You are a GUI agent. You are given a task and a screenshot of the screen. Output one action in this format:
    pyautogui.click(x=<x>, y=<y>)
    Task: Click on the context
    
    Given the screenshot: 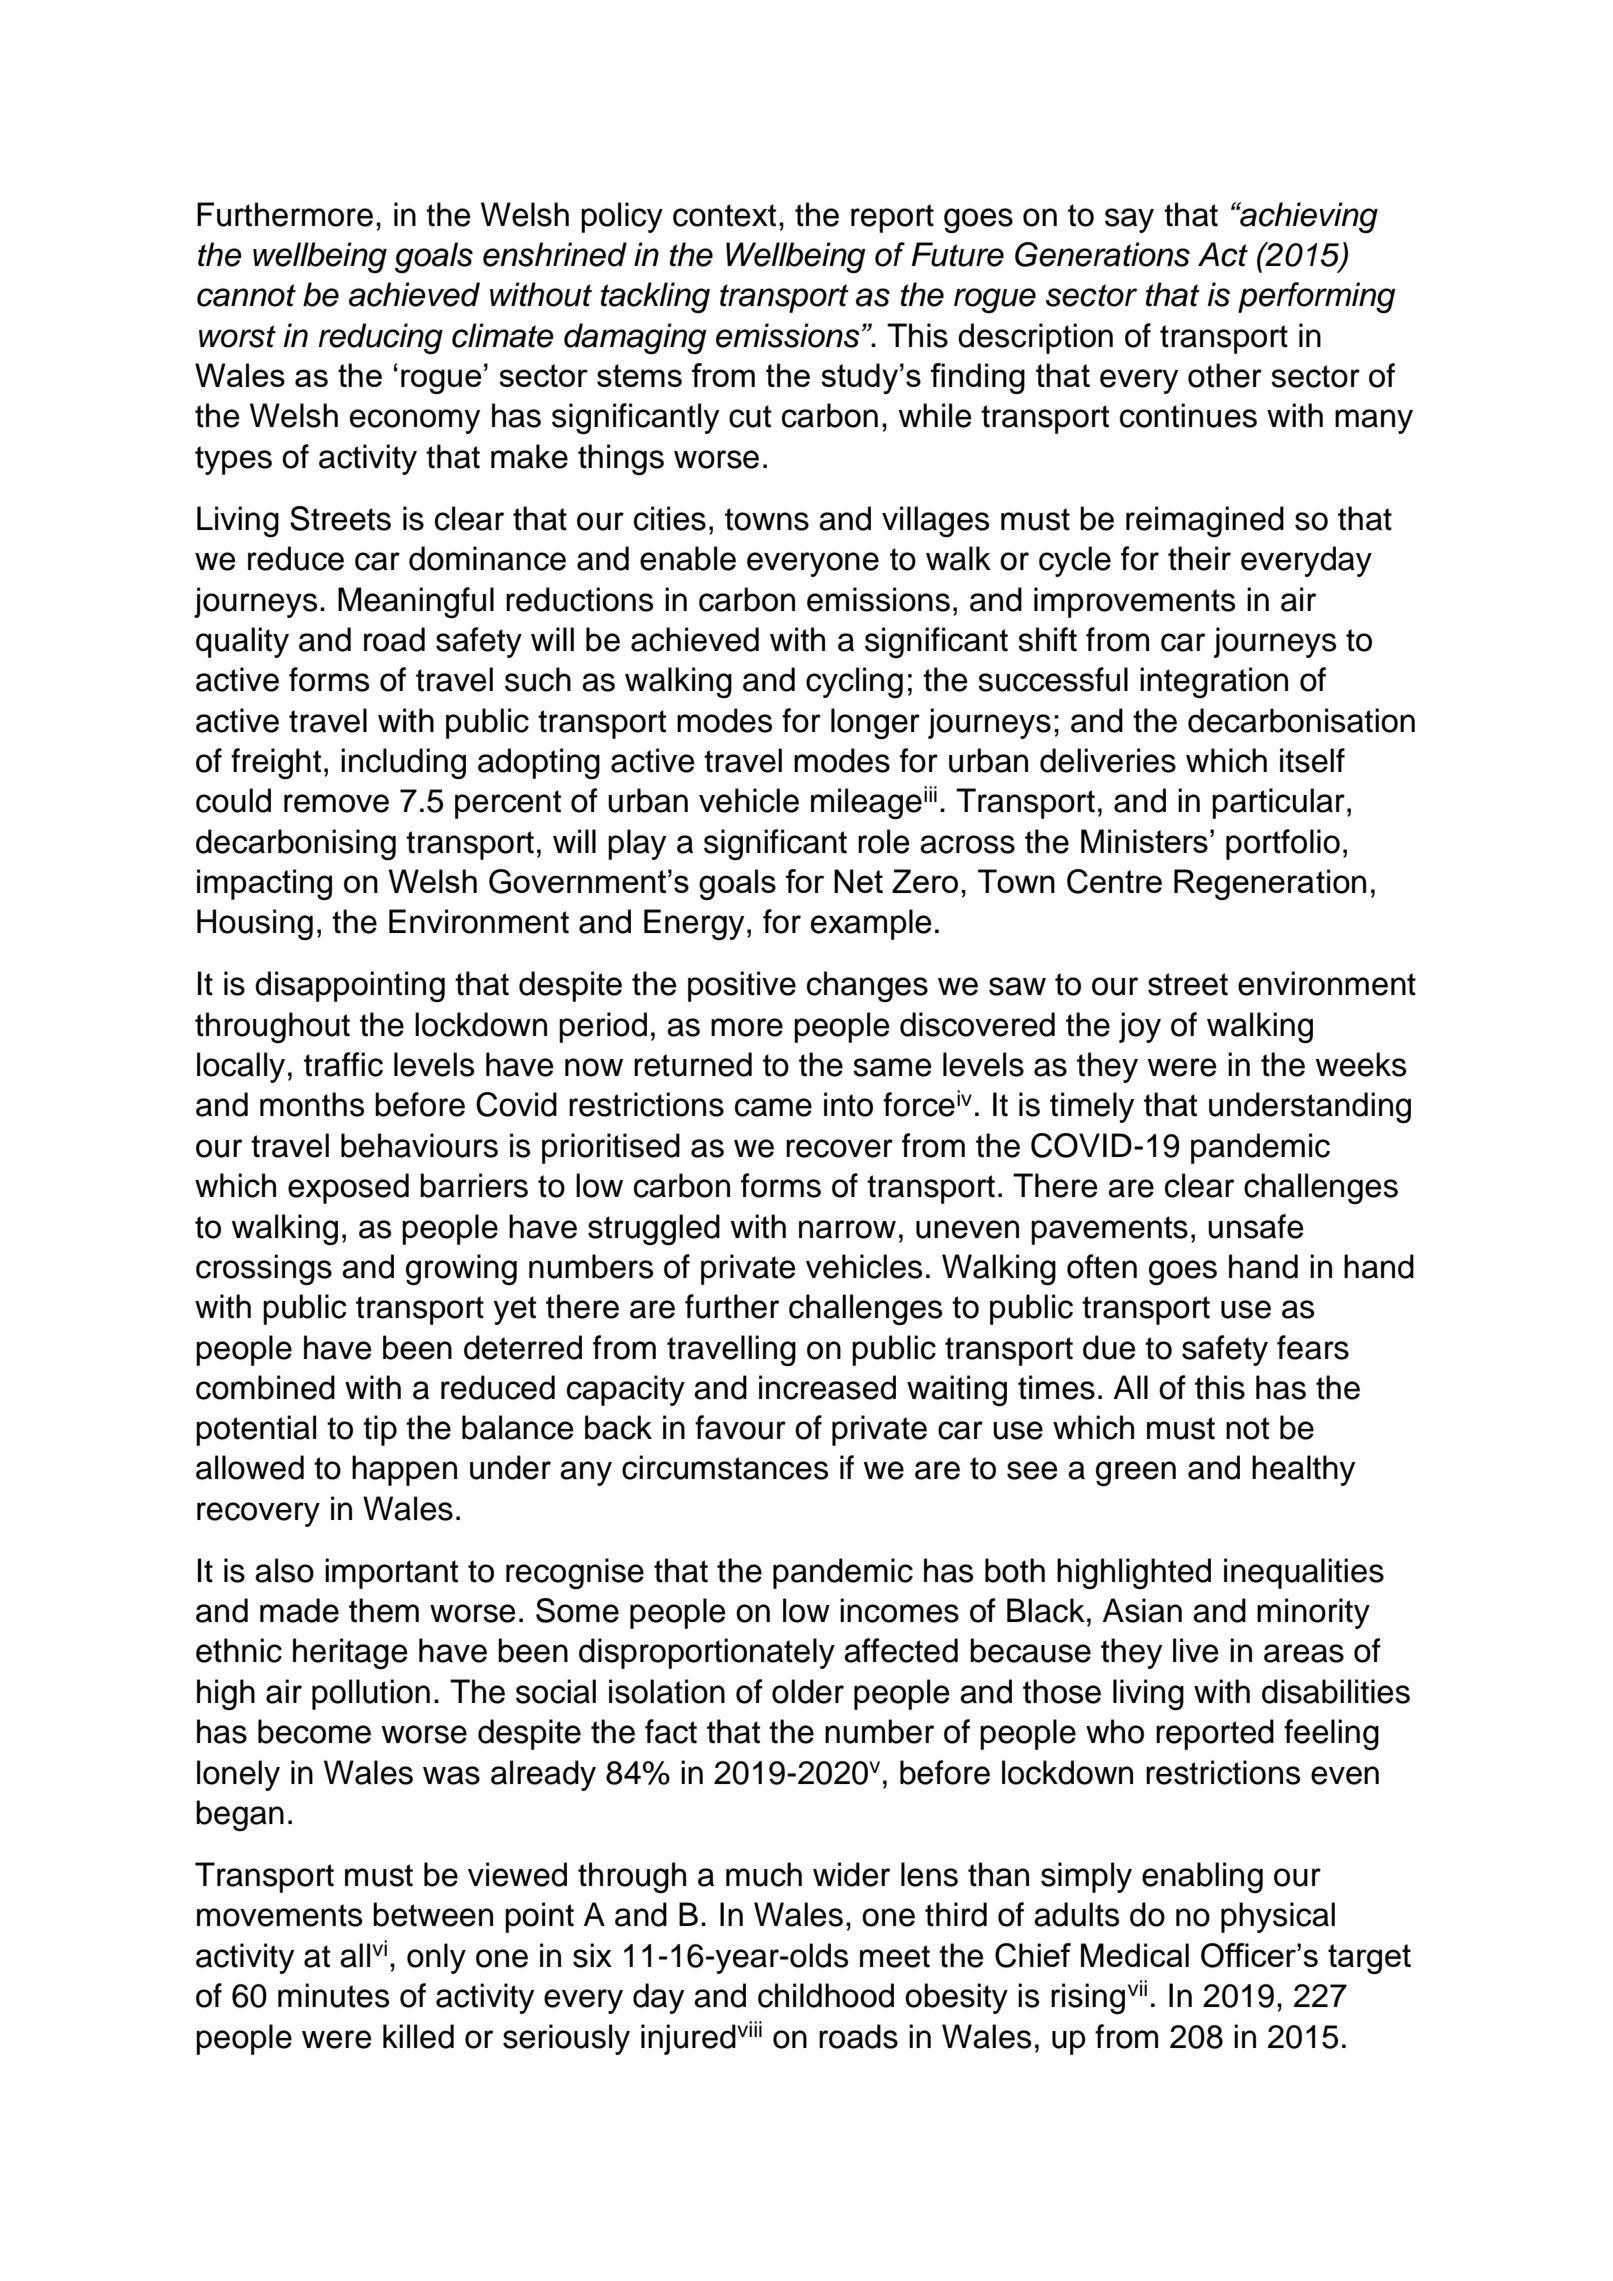 What is the action you would take?
    pyautogui.click(x=724, y=215)
